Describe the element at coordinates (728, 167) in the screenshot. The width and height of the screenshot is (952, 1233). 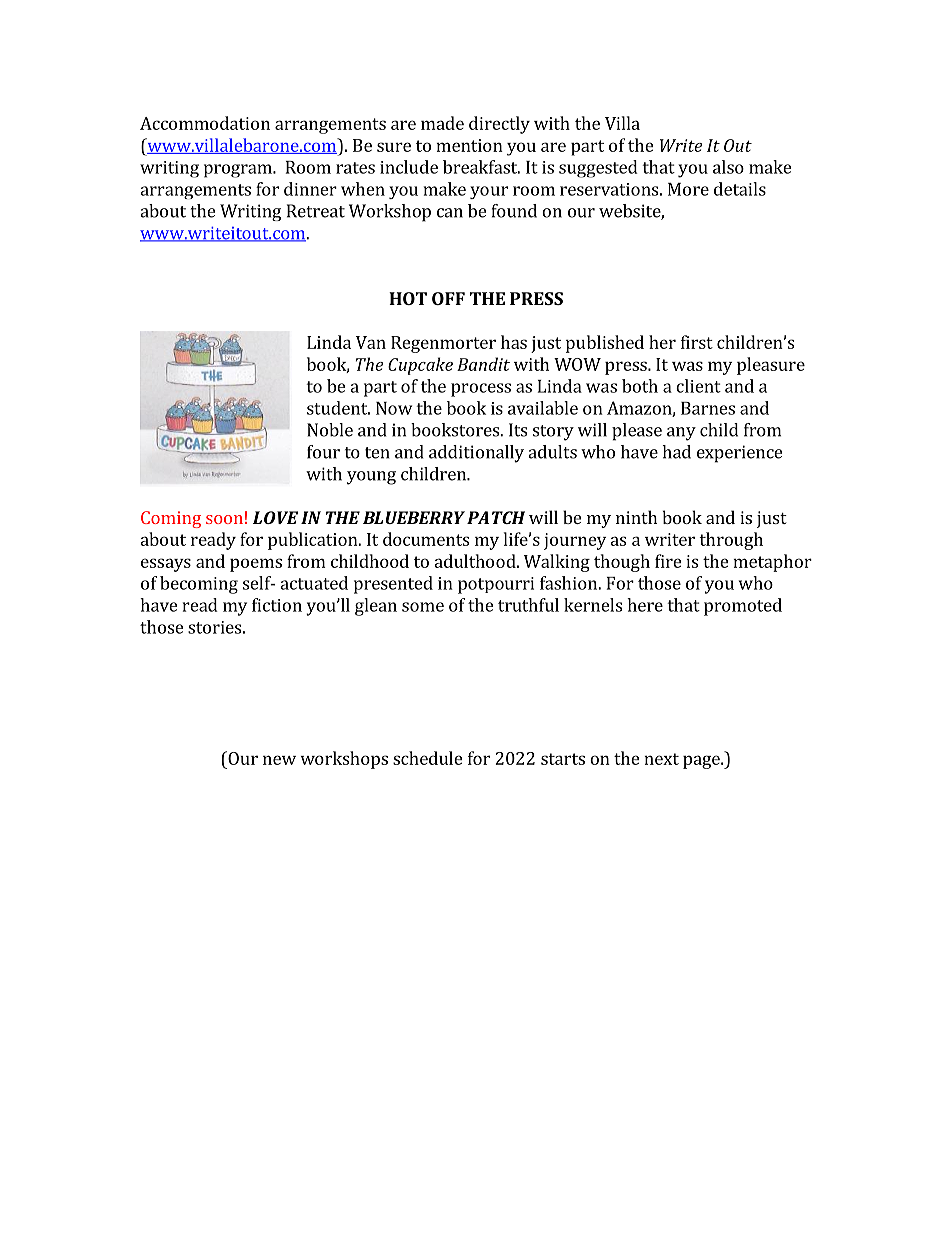
I see `also` at that location.
